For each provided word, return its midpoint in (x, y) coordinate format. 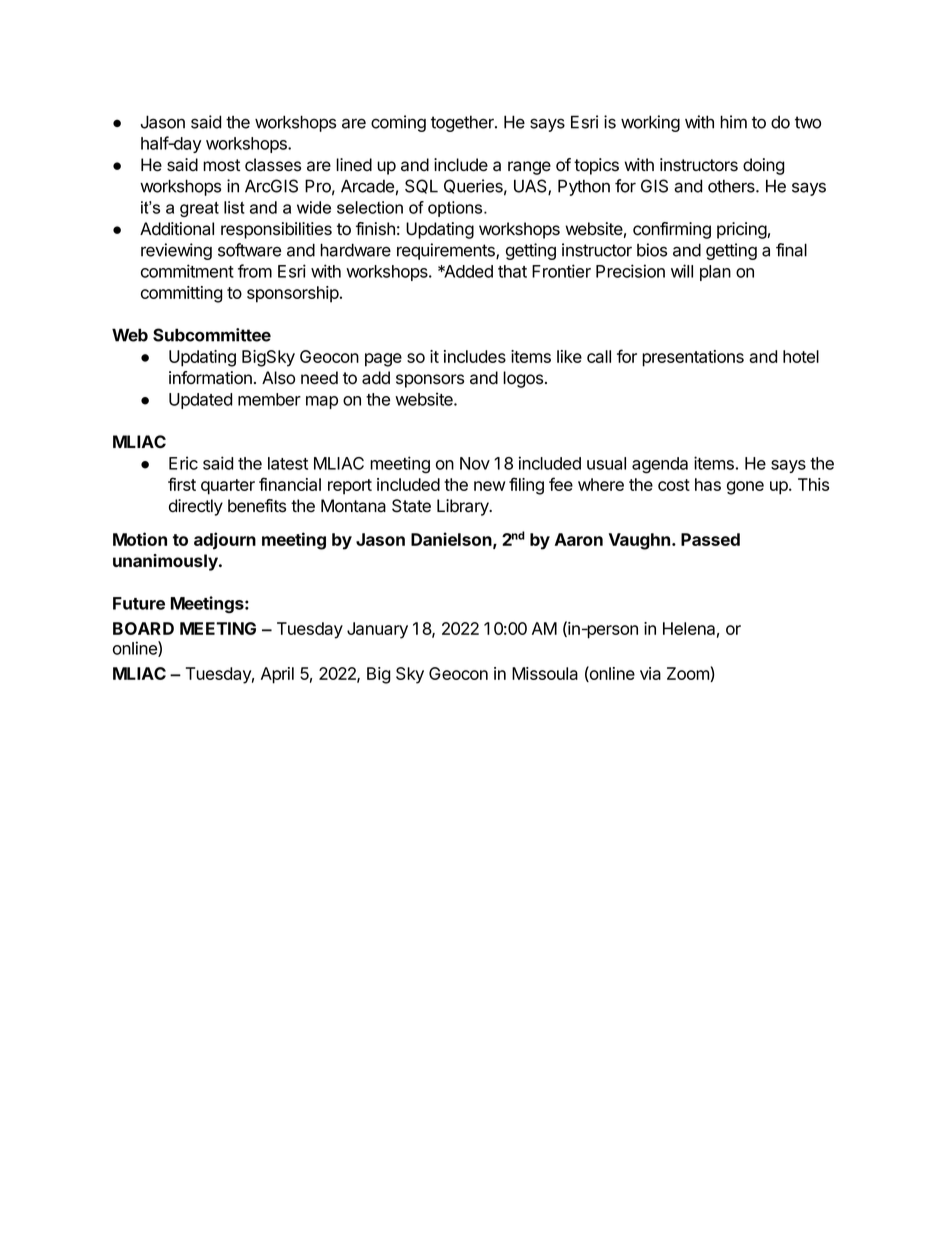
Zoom (689, 674)
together (463, 123)
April (277, 675)
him (733, 122)
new (489, 486)
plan (715, 273)
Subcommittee (212, 335)
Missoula (545, 673)
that (512, 271)
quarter (228, 487)
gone (745, 488)
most (221, 165)
